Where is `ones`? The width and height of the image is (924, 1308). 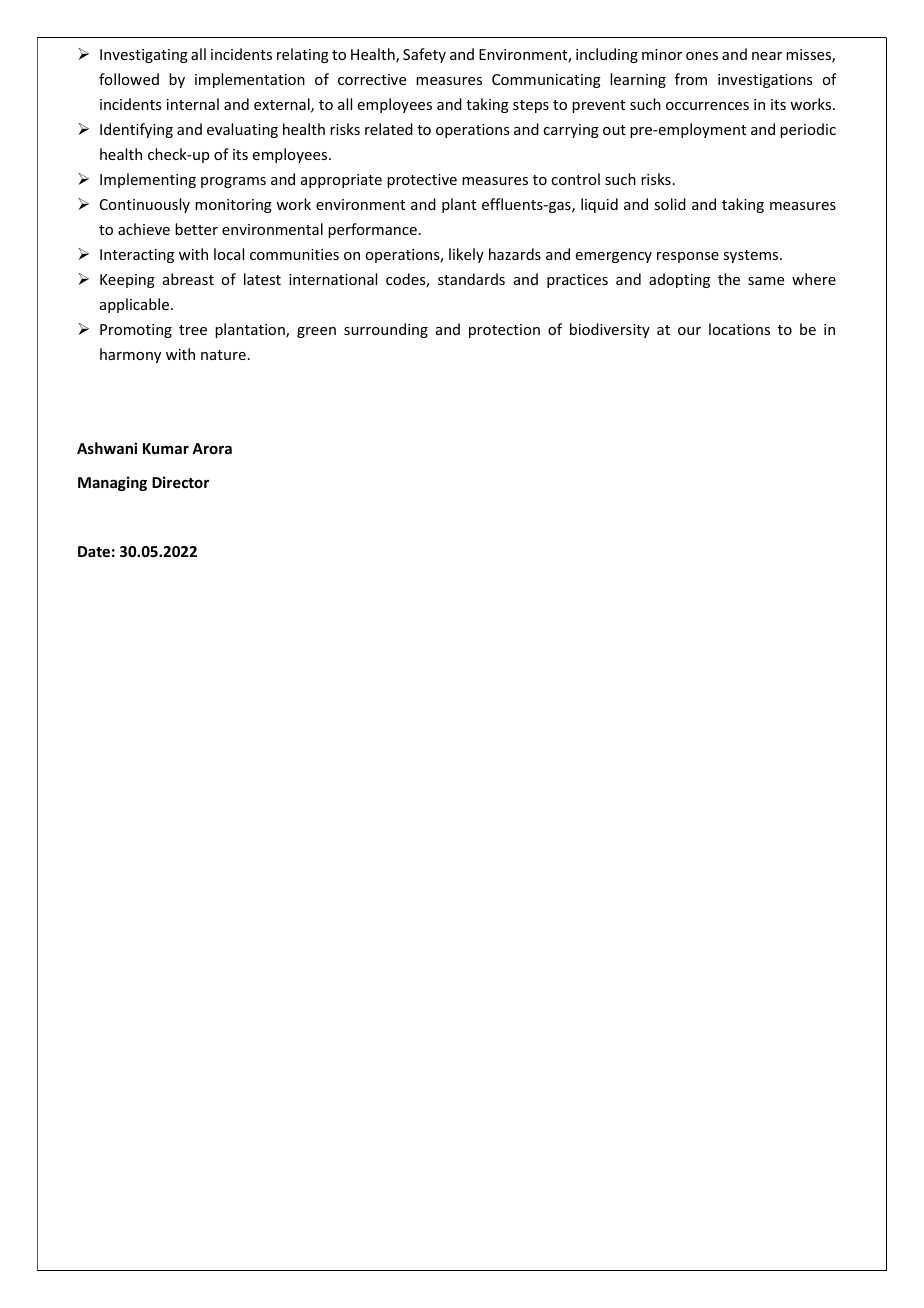 ones is located at coordinates (702, 56).
